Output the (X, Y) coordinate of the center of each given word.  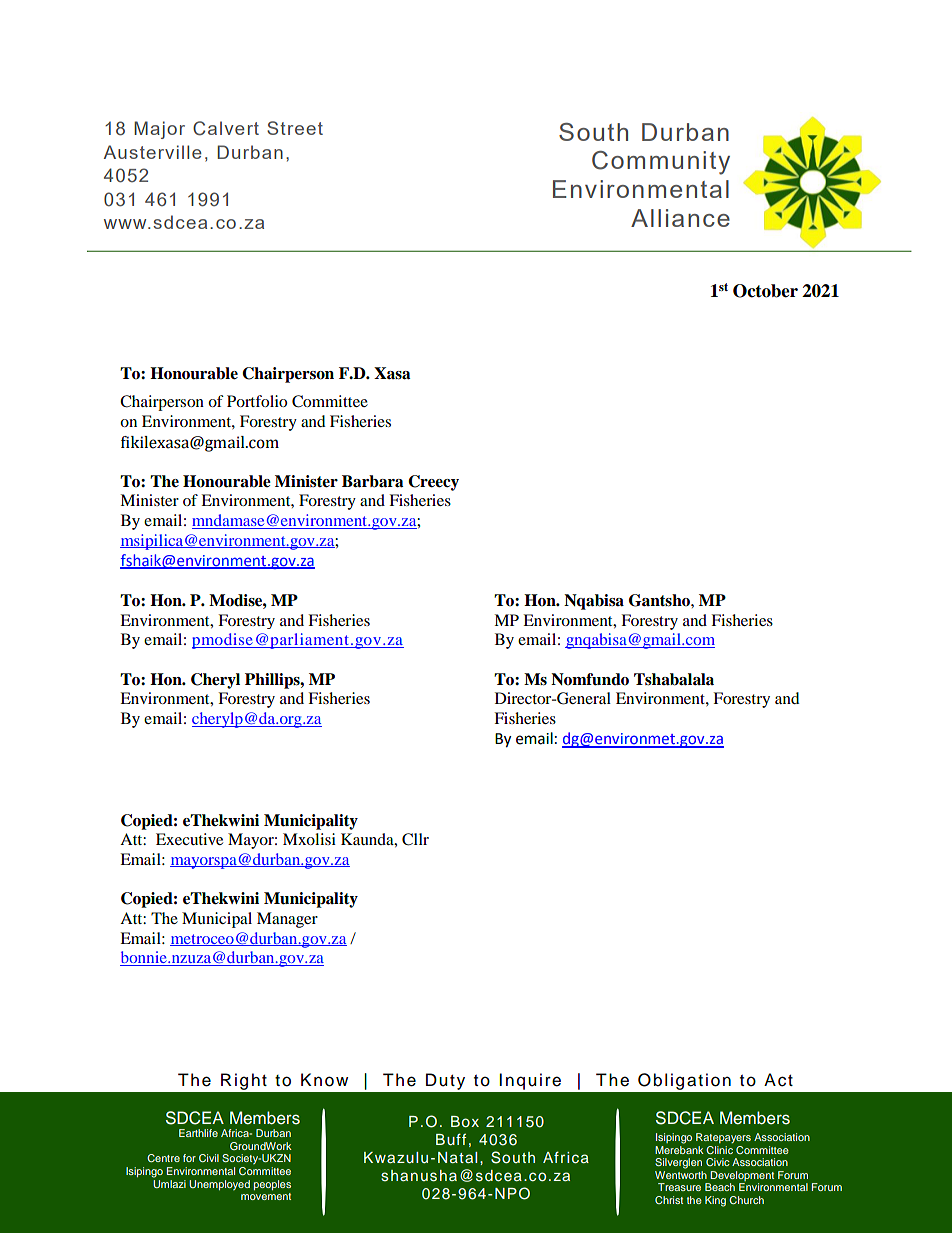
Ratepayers (723, 1138)
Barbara (373, 481)
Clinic (719, 1150)
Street (295, 128)
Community (661, 163)
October (765, 291)
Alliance (680, 218)
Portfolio (257, 401)
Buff (451, 1139)
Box (465, 1121)
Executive (189, 839)
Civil (209, 1158)
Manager (287, 920)
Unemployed (219, 1185)
